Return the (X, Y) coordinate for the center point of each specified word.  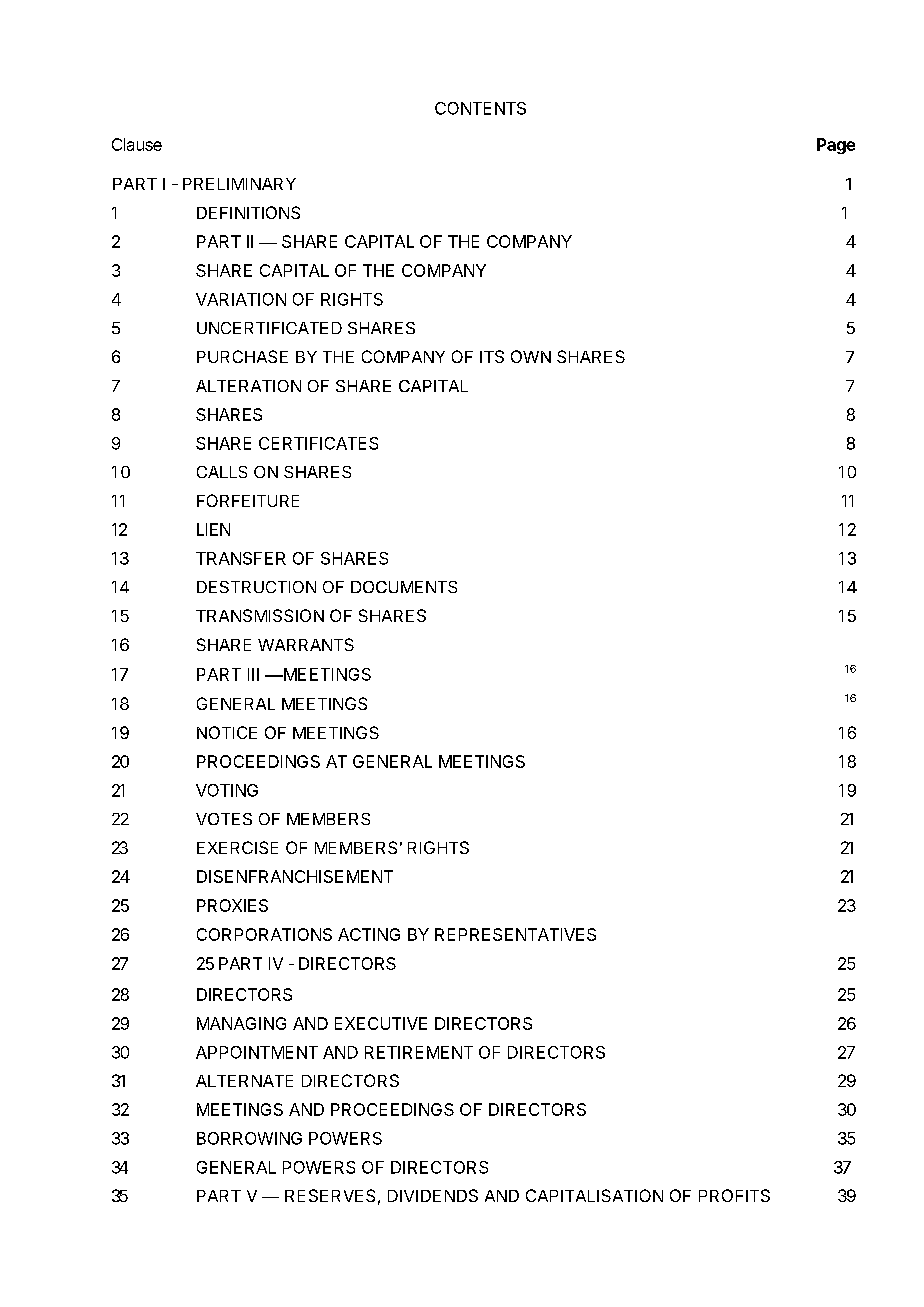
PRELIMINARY (239, 184)
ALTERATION (248, 386)
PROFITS (734, 1195)
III (253, 674)
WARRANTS (306, 644)
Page (836, 146)
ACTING (369, 934)
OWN (531, 356)
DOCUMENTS (404, 587)
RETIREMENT (419, 1052)
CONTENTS (480, 108)
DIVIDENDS (433, 1195)
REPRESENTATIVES (515, 934)
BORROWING (249, 1138)
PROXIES (232, 905)
